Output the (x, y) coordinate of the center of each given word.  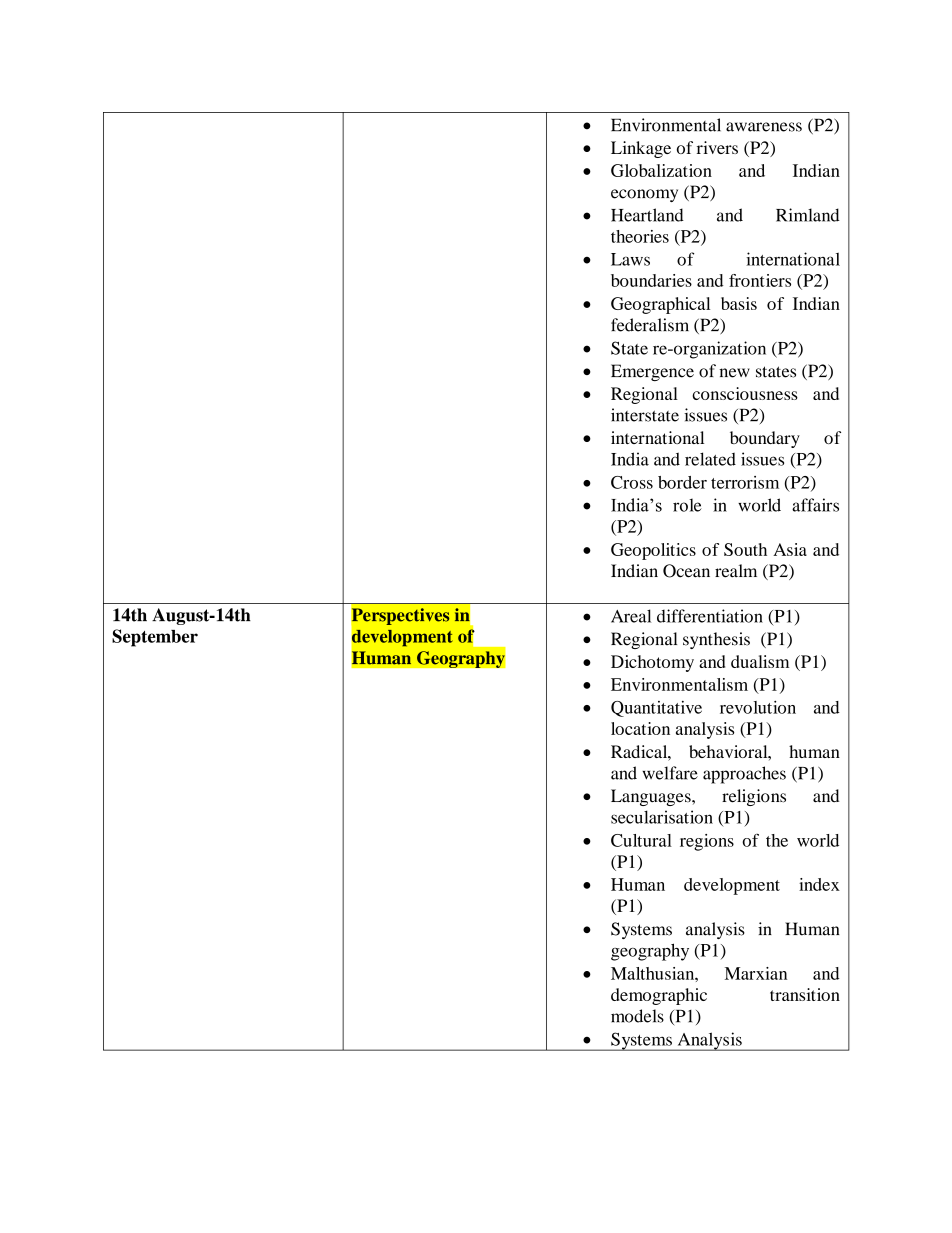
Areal (631, 616)
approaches (744, 775)
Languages (652, 797)
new (735, 373)
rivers (717, 147)
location (640, 728)
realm (736, 571)
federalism (650, 325)
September (155, 638)
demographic (659, 996)
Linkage (641, 149)
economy (644, 195)
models (637, 1016)
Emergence (652, 372)
